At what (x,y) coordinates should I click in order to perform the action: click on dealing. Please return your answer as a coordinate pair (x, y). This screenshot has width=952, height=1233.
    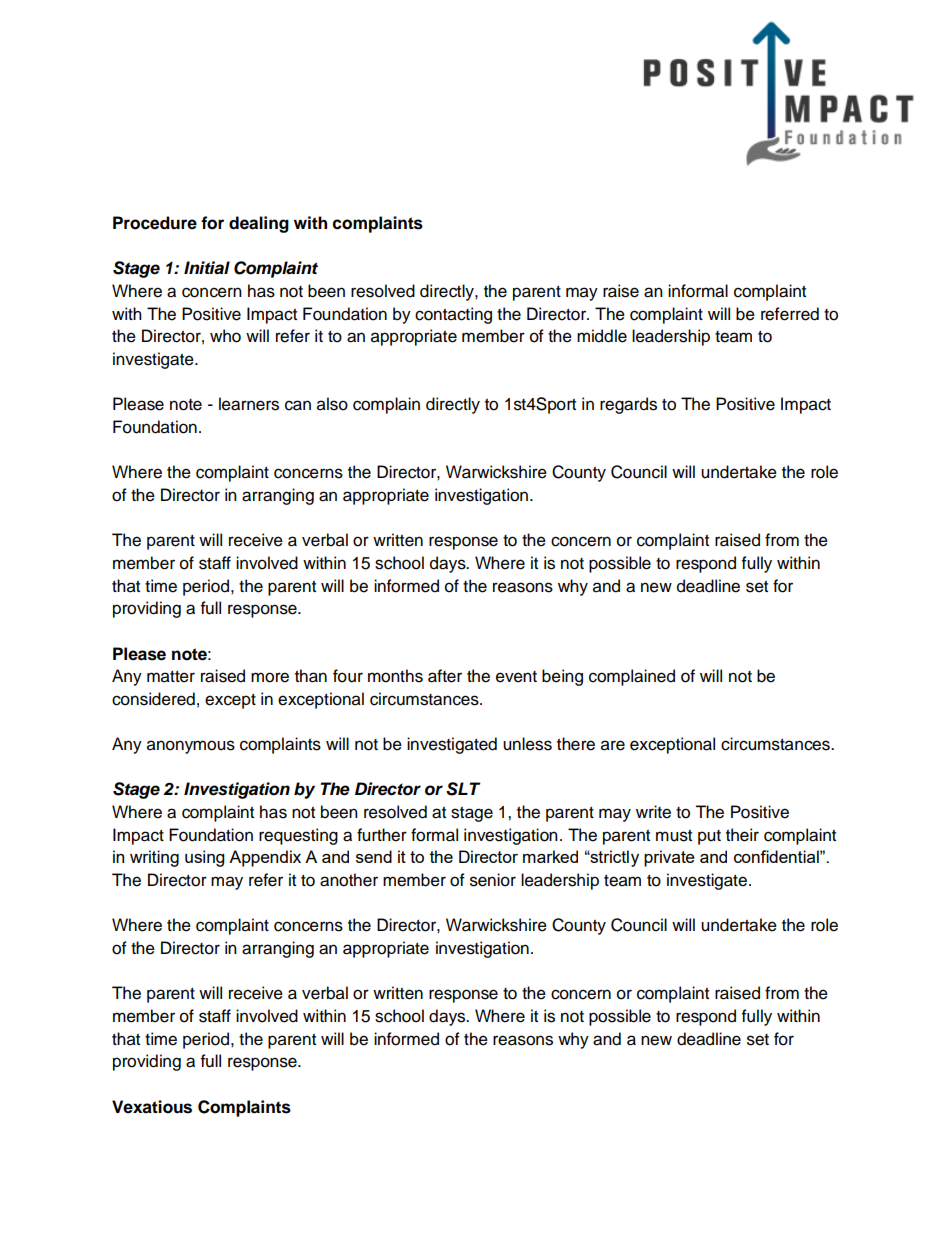
    Looking at the image, I should click on (259, 224).
